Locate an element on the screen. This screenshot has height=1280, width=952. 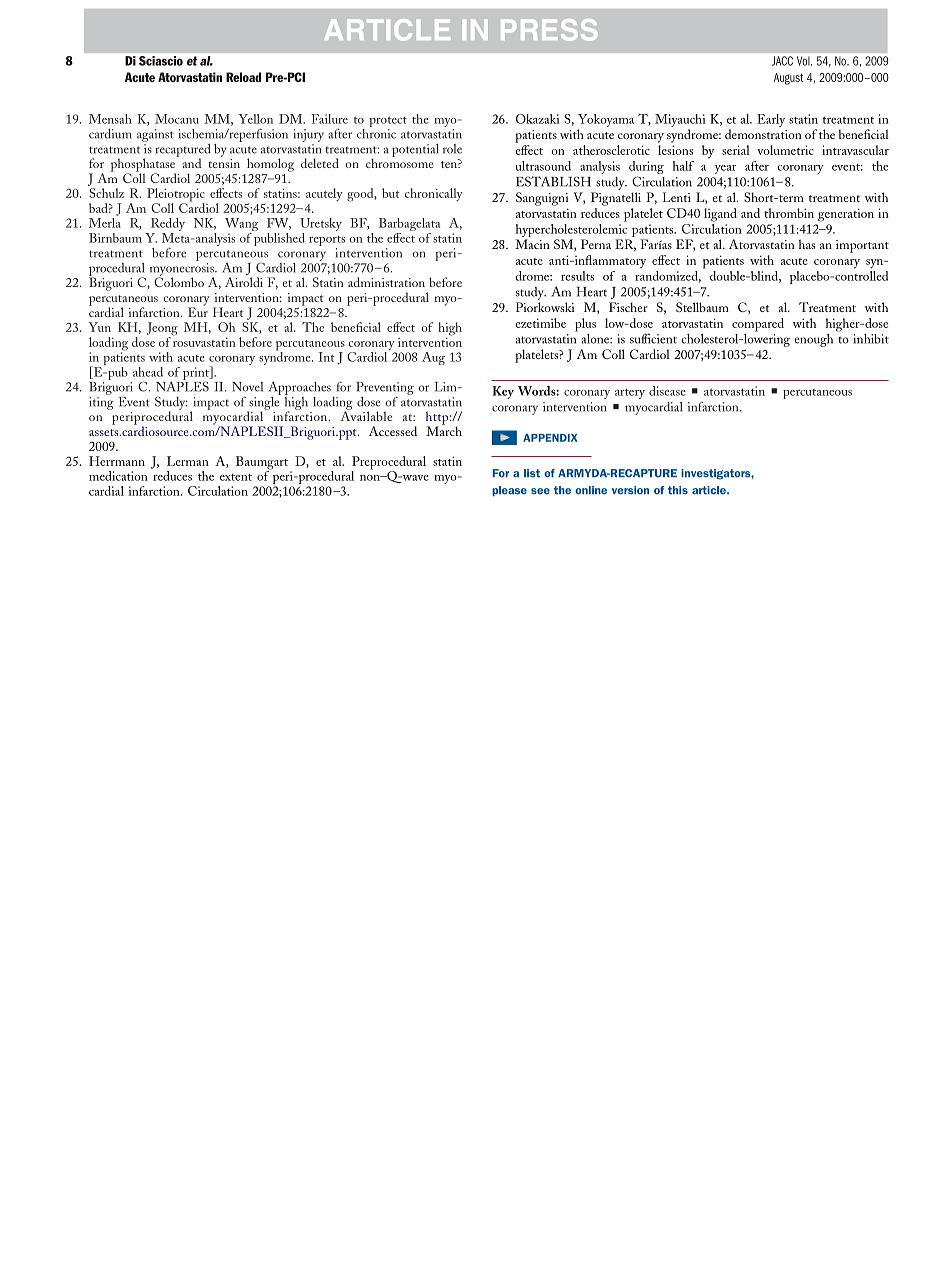
enough is located at coordinates (813, 340).
